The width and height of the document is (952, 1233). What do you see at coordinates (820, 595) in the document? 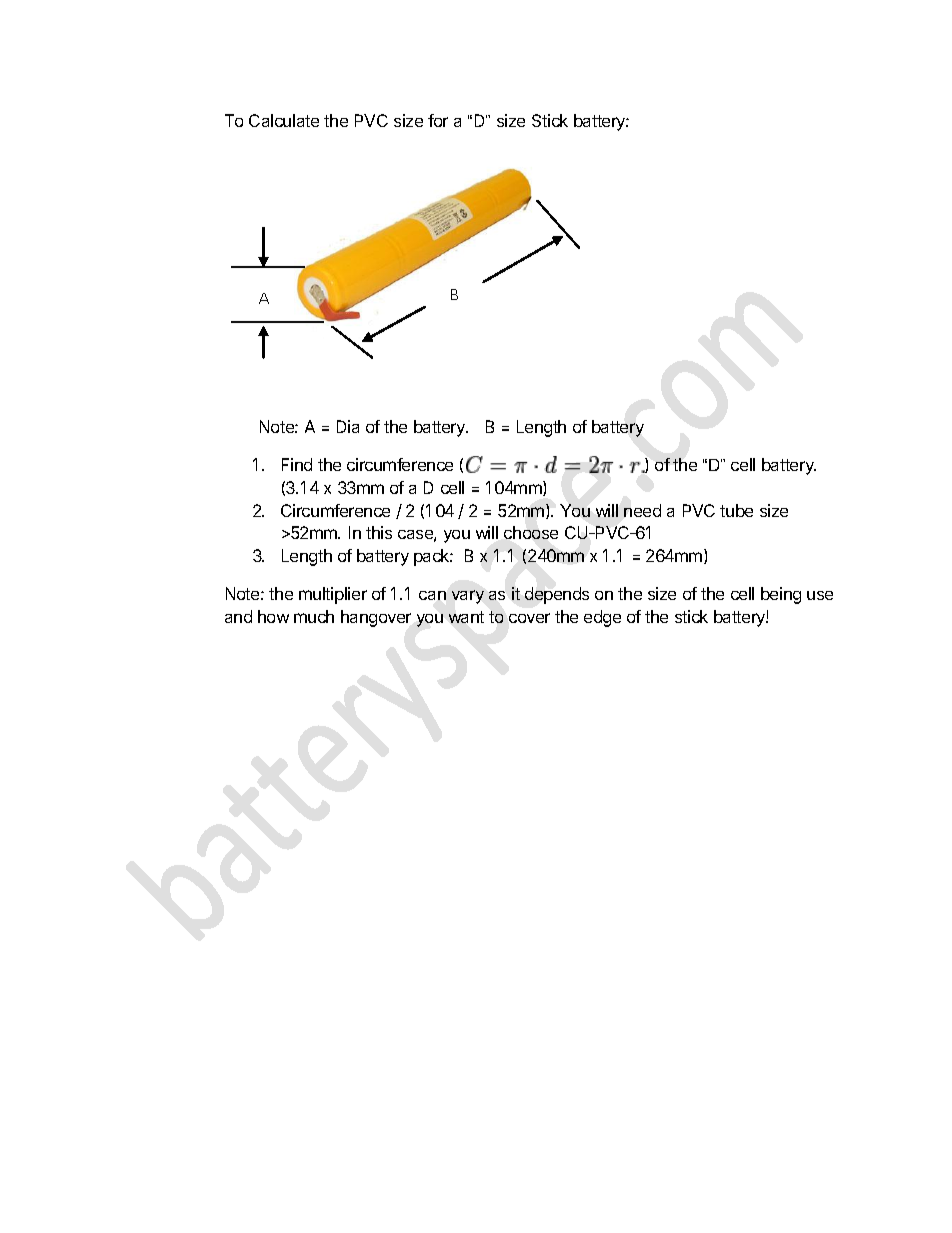
I see `use` at bounding box center [820, 595].
